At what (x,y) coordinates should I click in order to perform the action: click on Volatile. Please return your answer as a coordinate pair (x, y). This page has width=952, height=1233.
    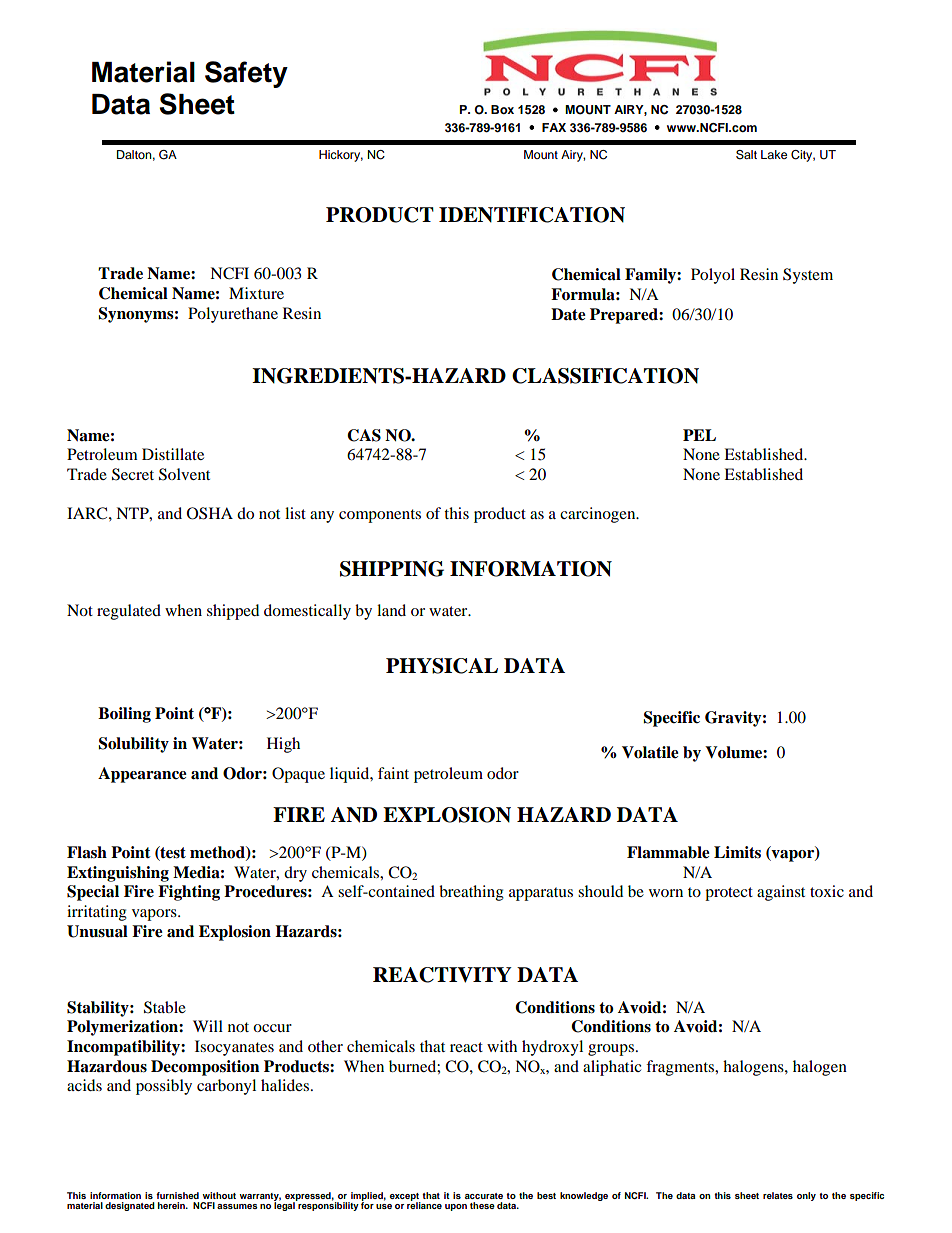
    Looking at the image, I should click on (650, 752).
